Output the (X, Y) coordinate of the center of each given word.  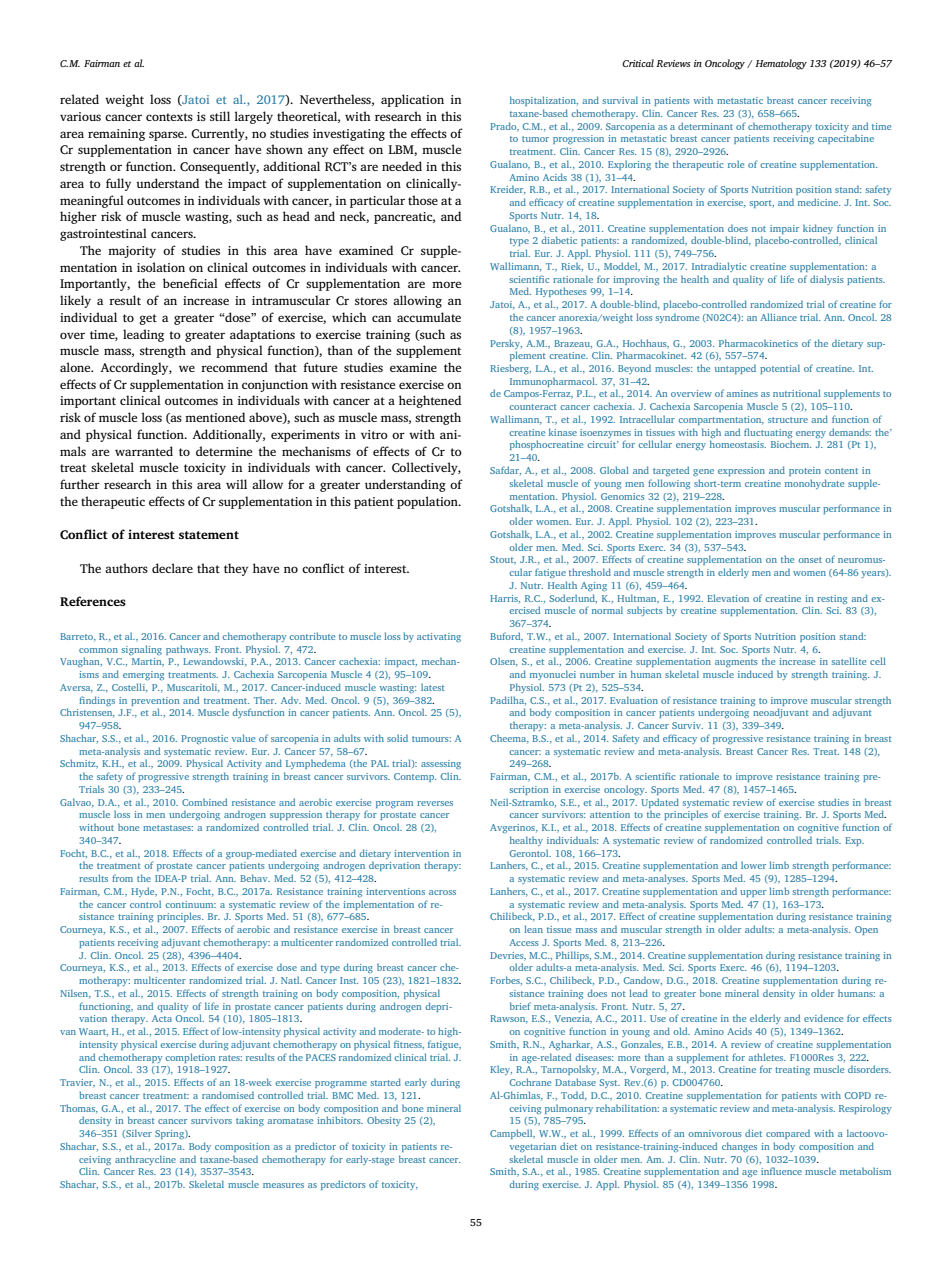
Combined (204, 802)
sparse (167, 136)
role (736, 164)
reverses (435, 803)
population (428, 502)
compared (788, 1134)
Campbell (512, 1134)
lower (753, 865)
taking (250, 1121)
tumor (535, 139)
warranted (144, 451)
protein (805, 471)
